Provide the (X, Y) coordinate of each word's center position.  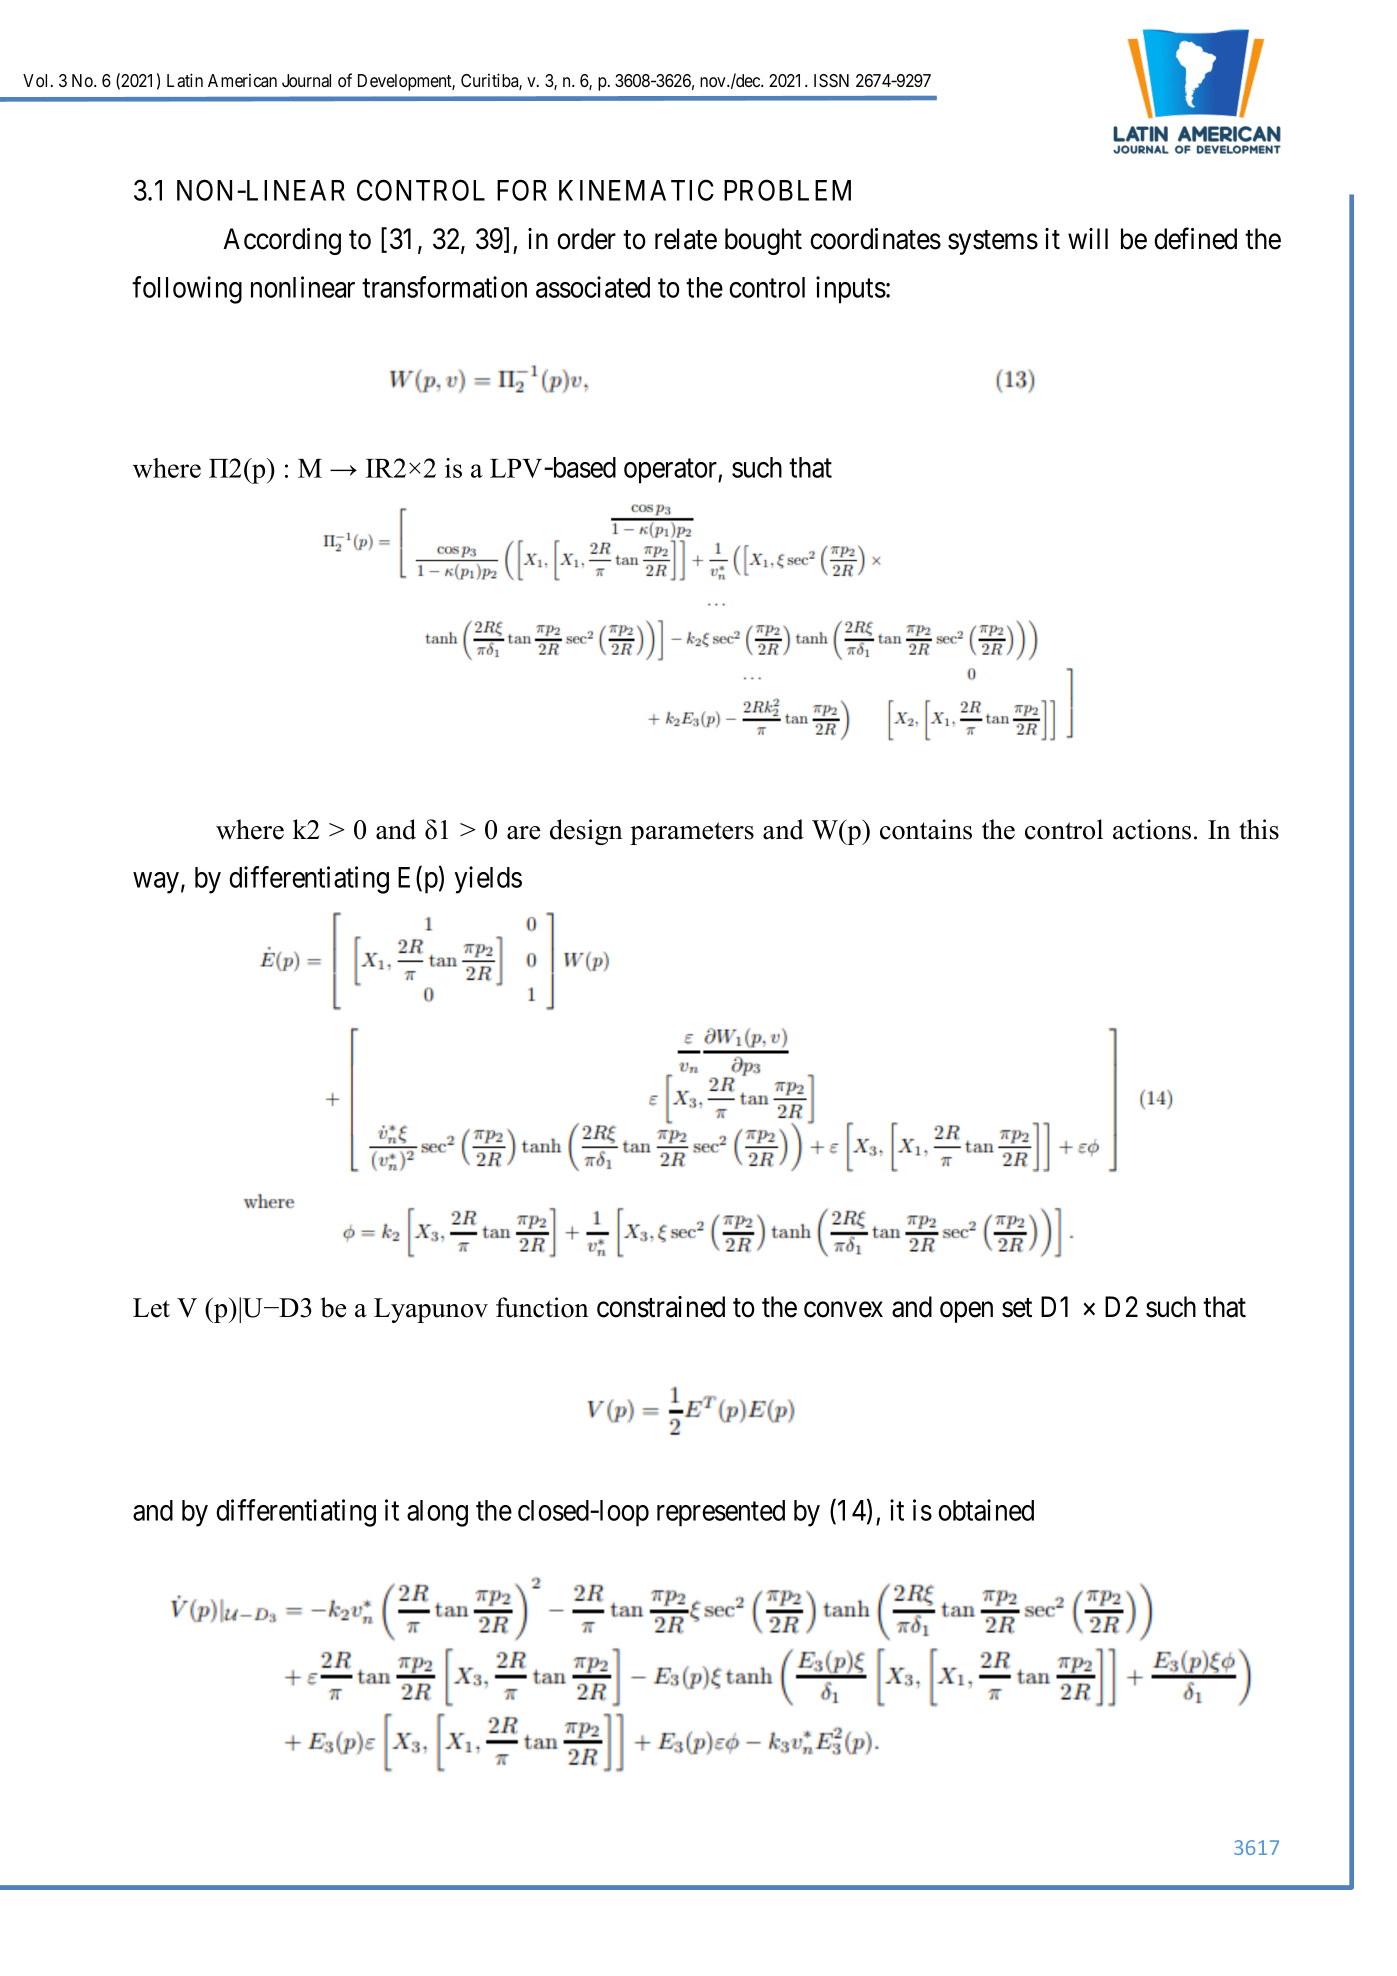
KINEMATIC (636, 190)
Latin (185, 80)
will (1088, 238)
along (437, 1513)
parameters (692, 833)
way (156, 883)
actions (1152, 829)
